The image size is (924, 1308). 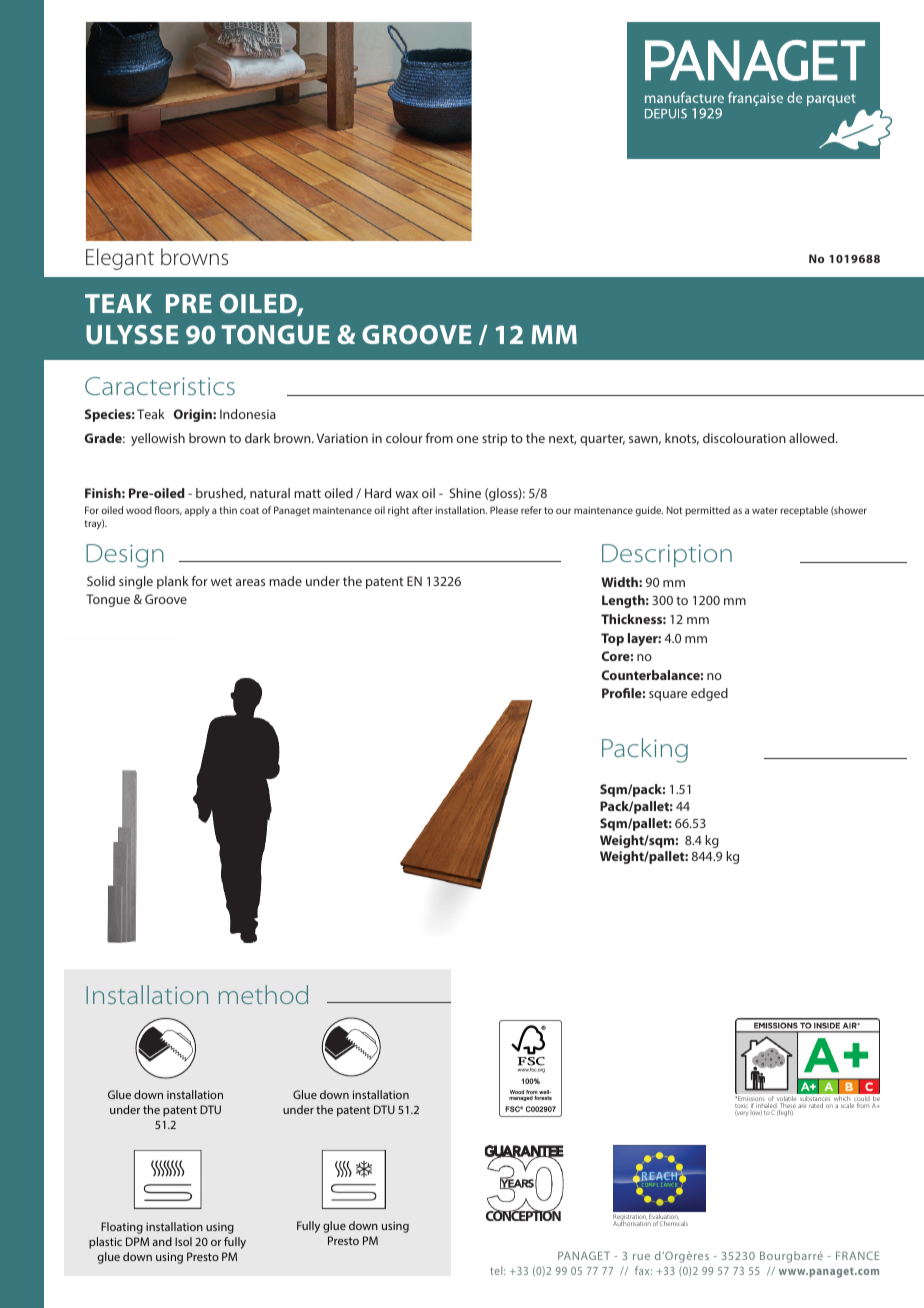 What do you see at coordinates (523, 1215) in the image?
I see `CONCEPTION` at bounding box center [523, 1215].
